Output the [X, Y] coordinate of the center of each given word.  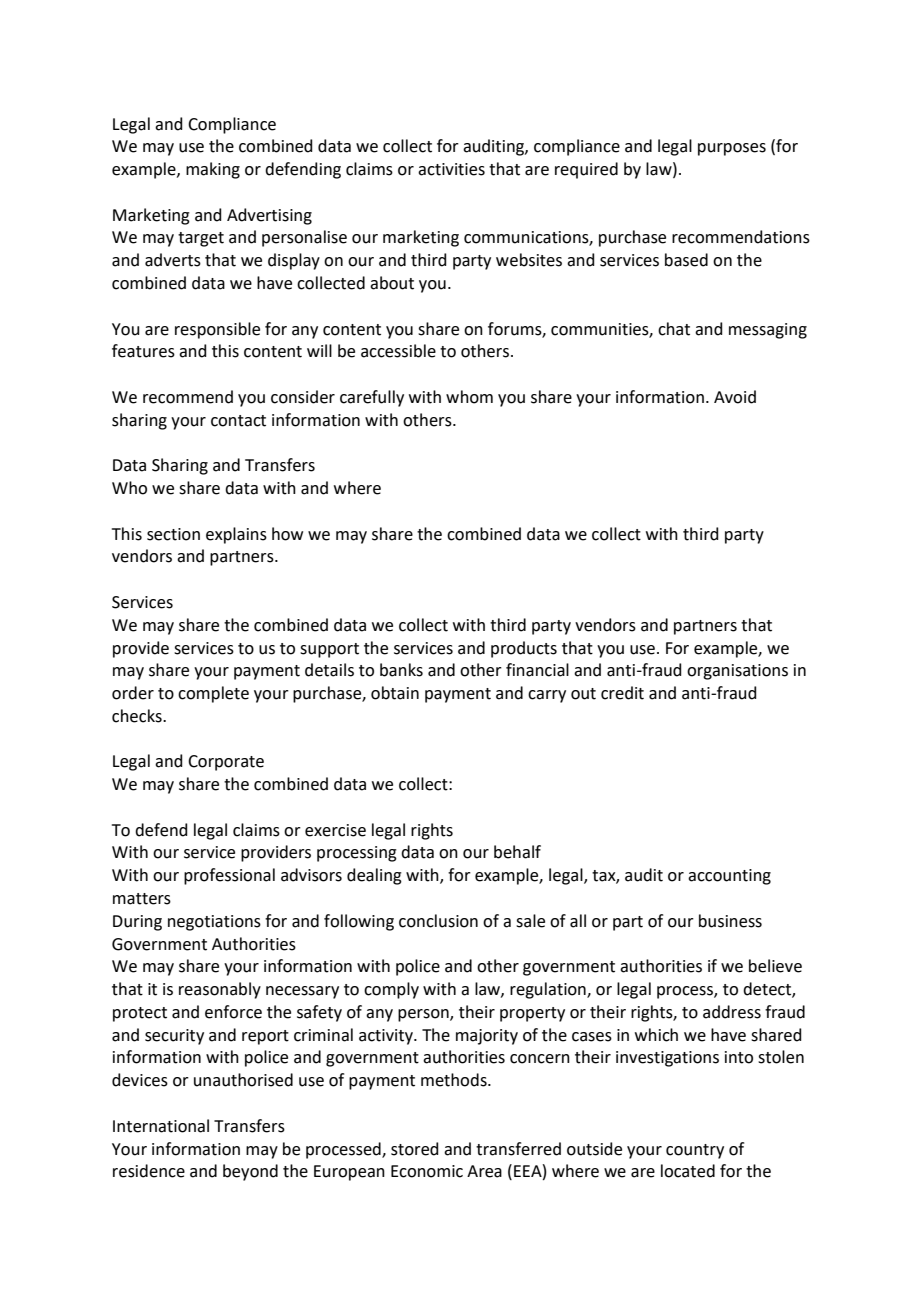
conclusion [438, 921]
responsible [217, 330]
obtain [395, 693]
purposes [732, 149]
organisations [737, 672]
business [730, 921]
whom [469, 397]
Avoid [735, 397]
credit [622, 693]
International [161, 1126]
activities [451, 169]
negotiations [214, 923]
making [213, 170]
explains [236, 535]
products [524, 649]
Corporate [226, 763]
